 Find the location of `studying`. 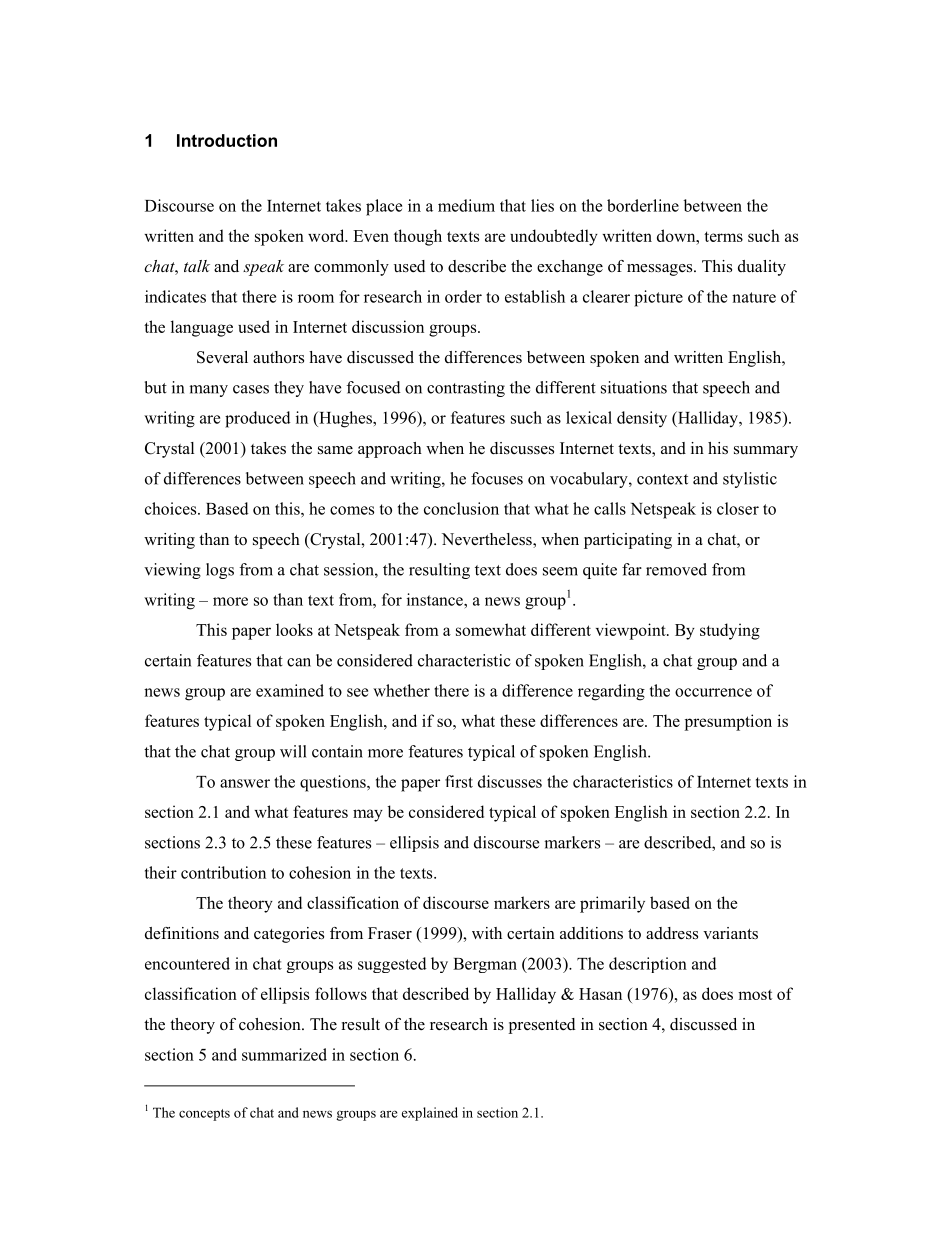

studying is located at coordinates (730, 631).
